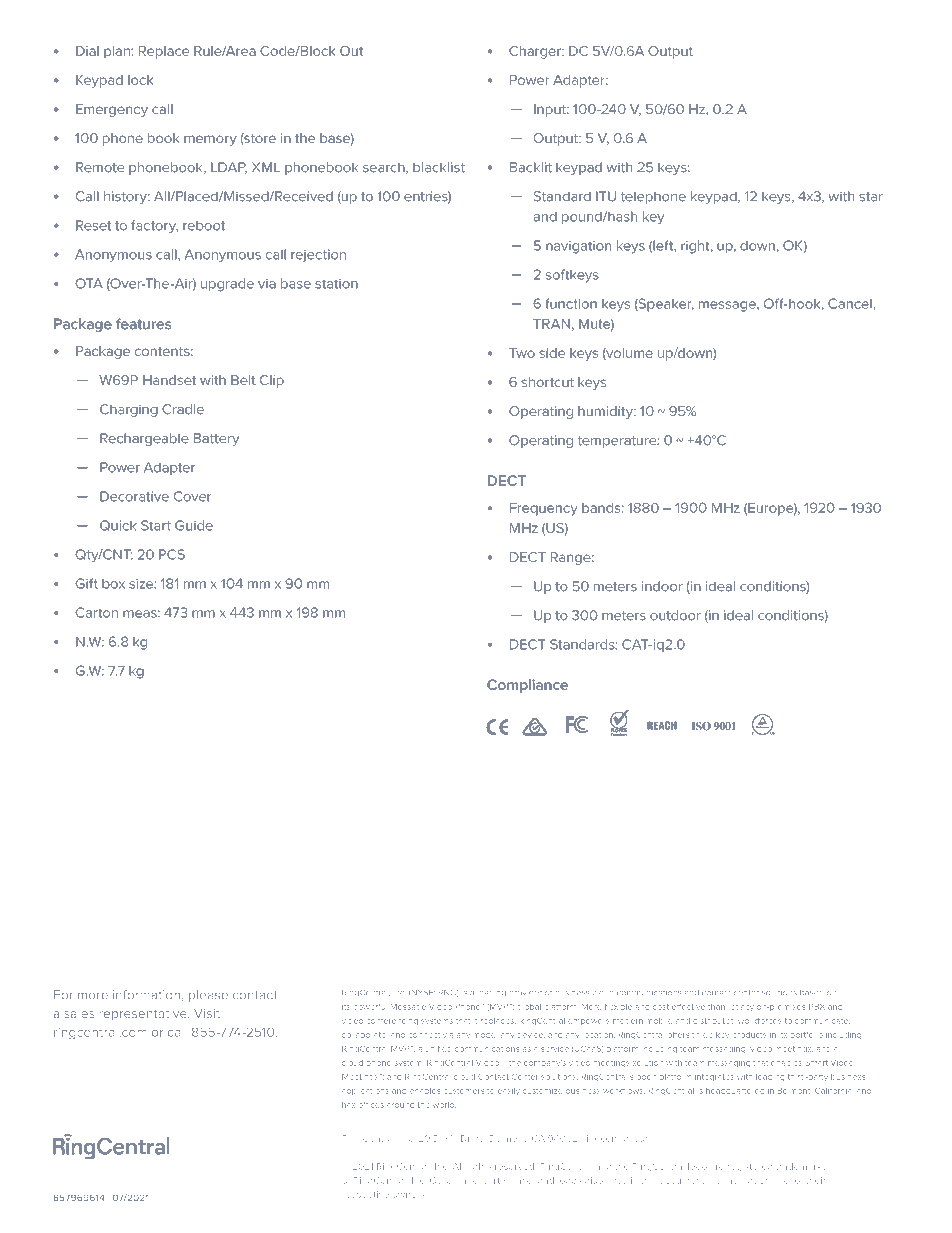  Describe the element at coordinates (96, 612) in the page. I see `Carton` at that location.
